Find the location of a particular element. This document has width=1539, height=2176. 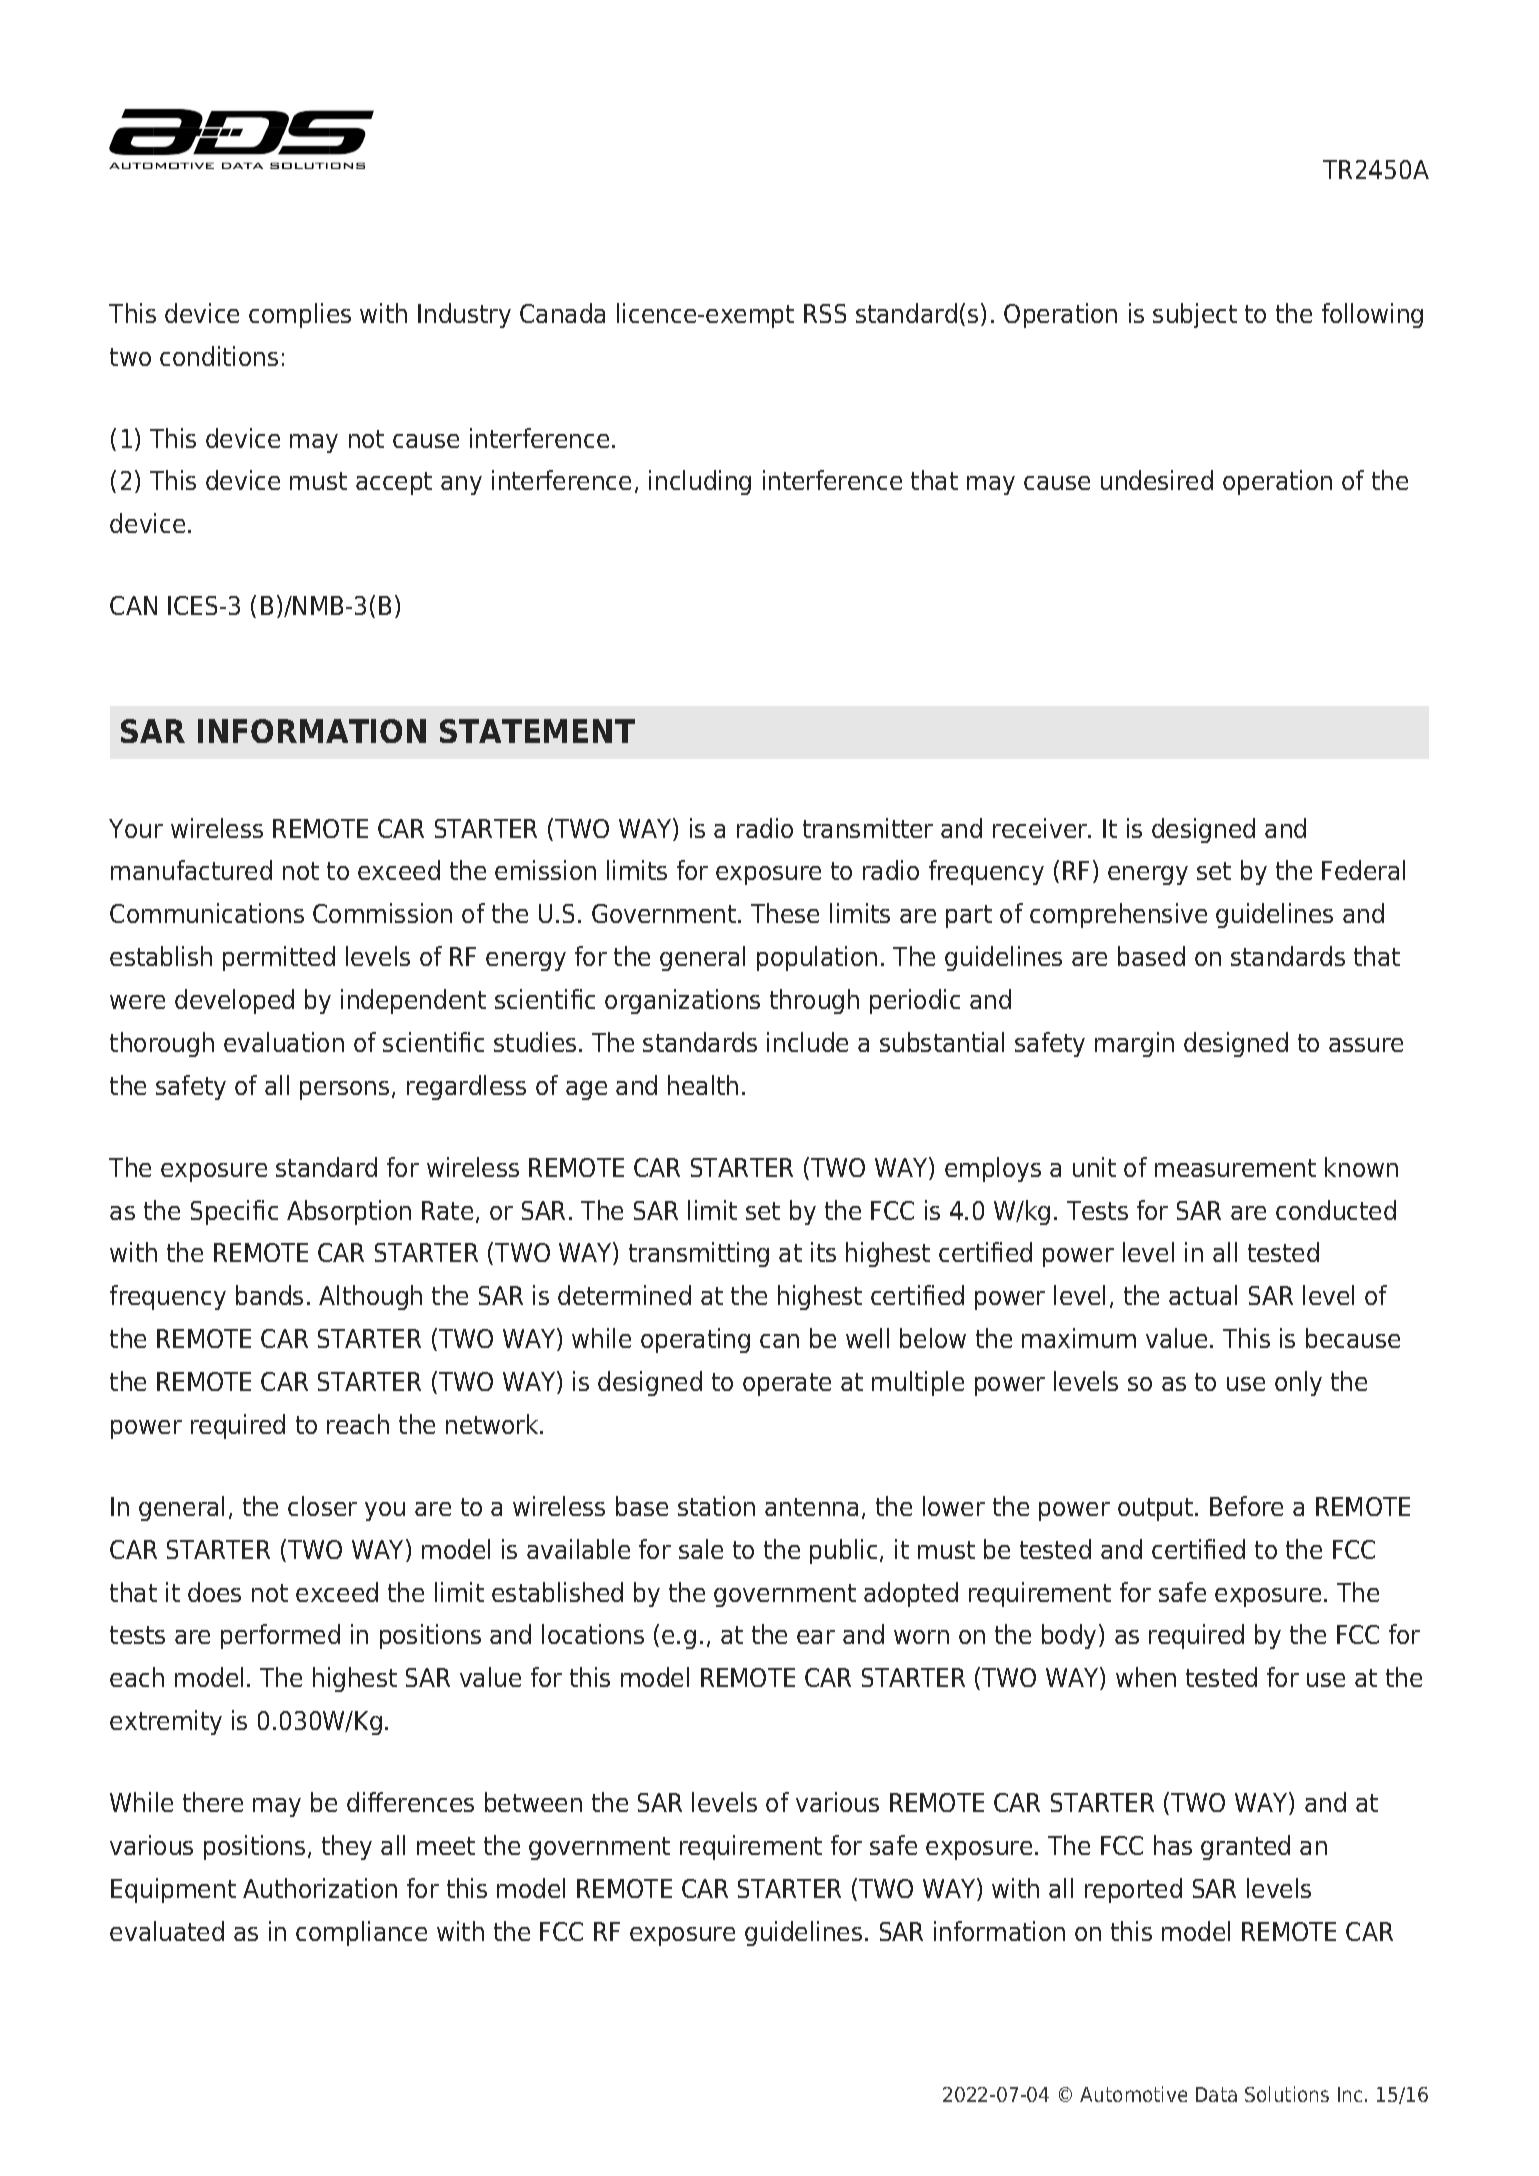

conditions is located at coordinates (219, 356).
